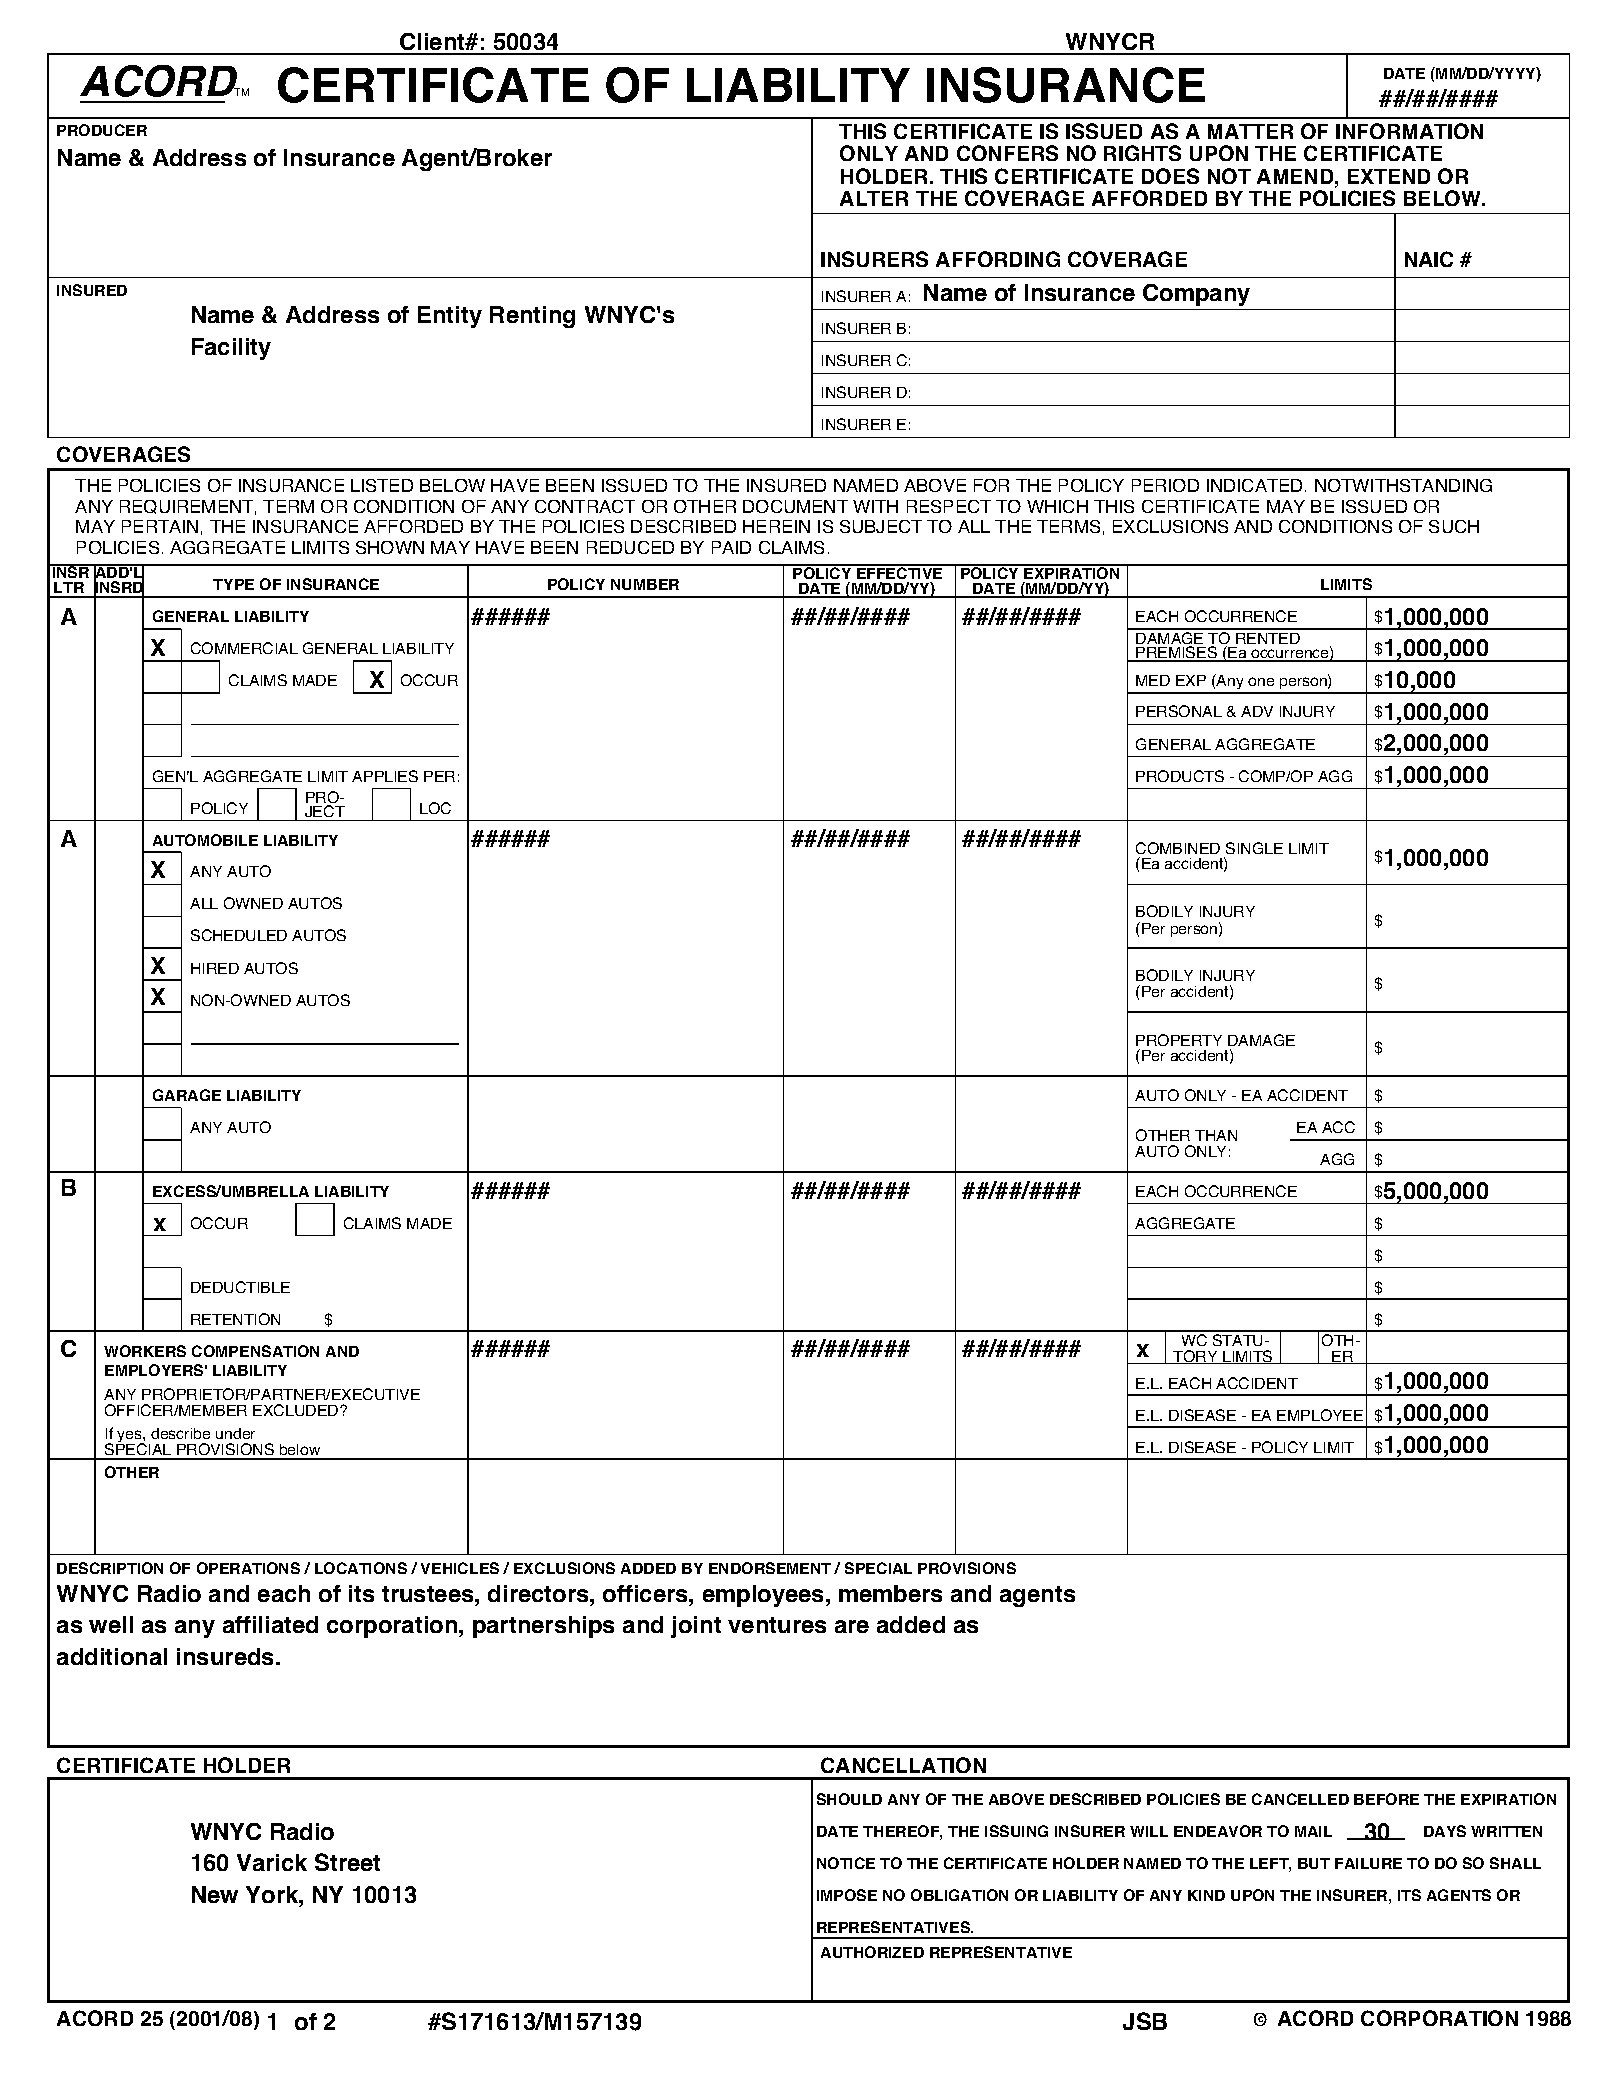  Describe the element at coordinates (215, 1894) in the screenshot. I see `New` at that location.
